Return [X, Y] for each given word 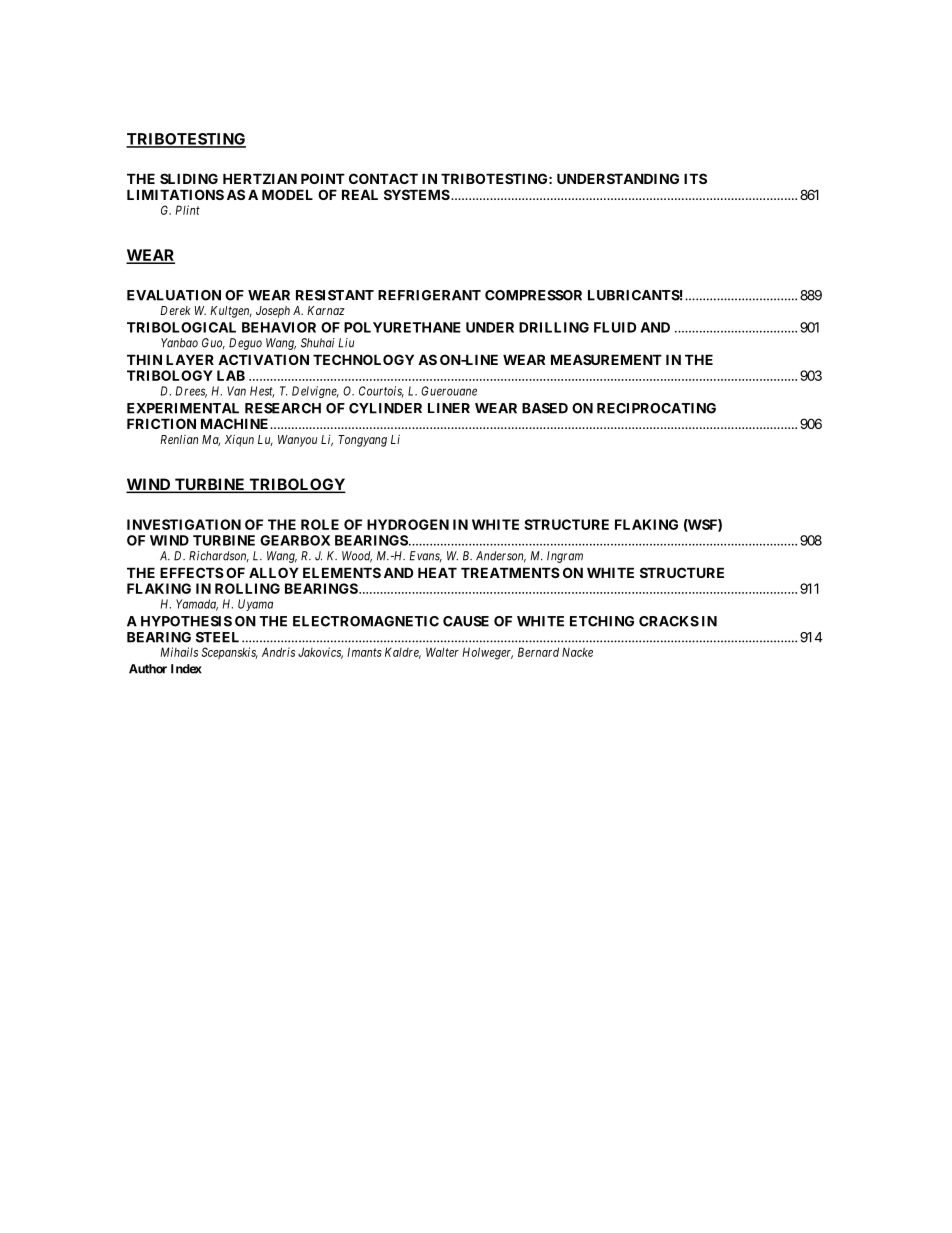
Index [186, 669]
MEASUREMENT [606, 359]
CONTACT [383, 178]
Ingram [565, 557]
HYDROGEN [408, 524]
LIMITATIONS [175, 194]
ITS [695, 178]
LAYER [190, 359]
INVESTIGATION [184, 524]
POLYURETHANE [402, 327]
